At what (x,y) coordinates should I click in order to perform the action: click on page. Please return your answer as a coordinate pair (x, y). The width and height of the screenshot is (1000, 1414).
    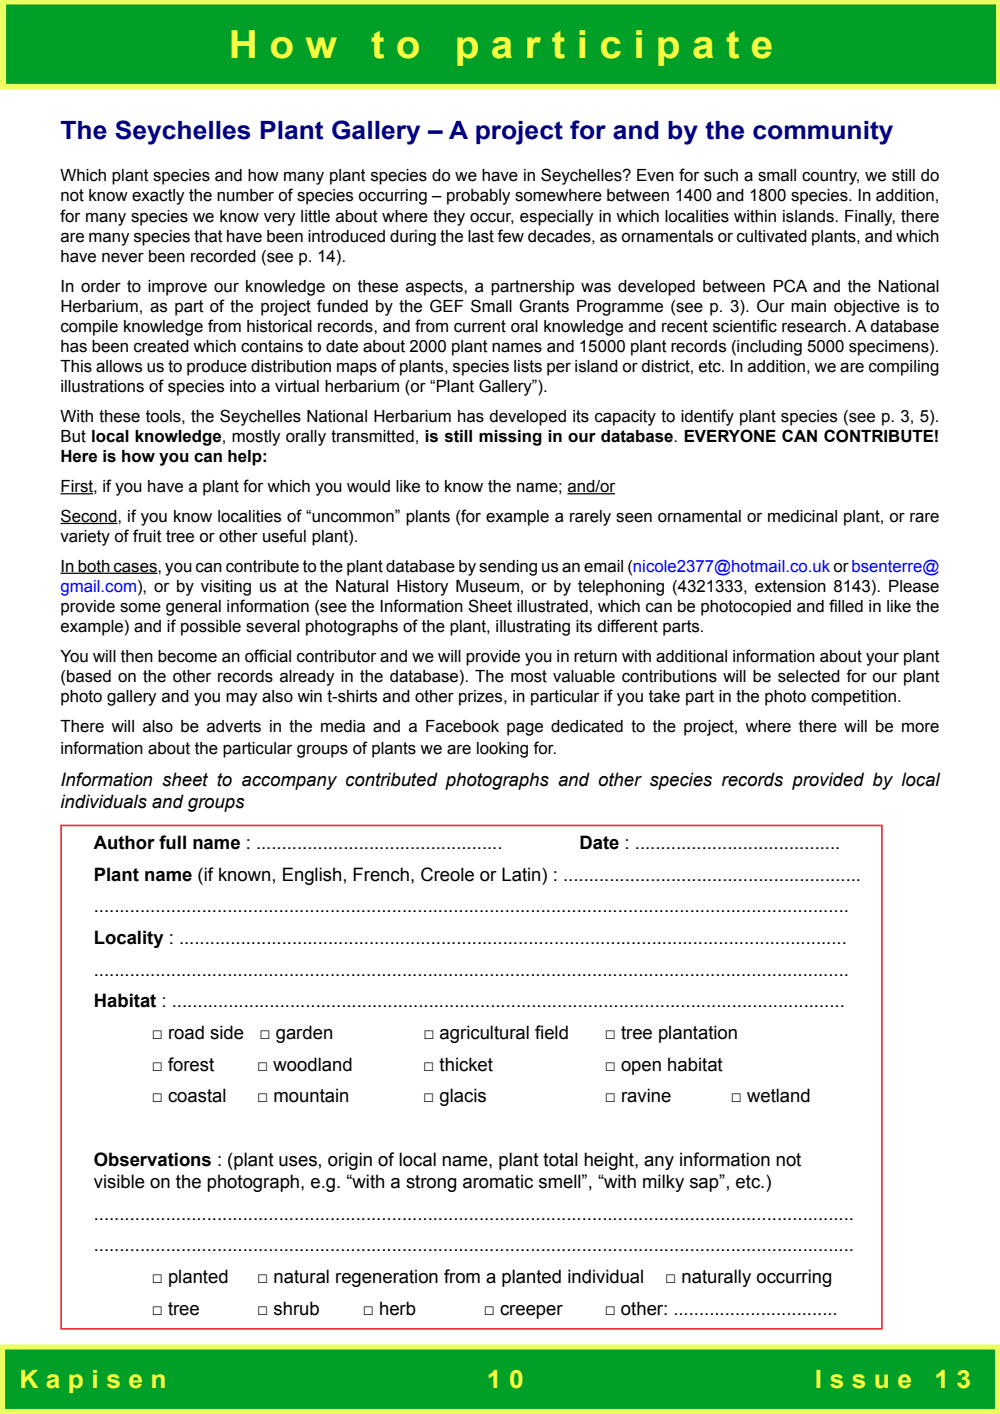
    Looking at the image, I should click on (525, 729).
